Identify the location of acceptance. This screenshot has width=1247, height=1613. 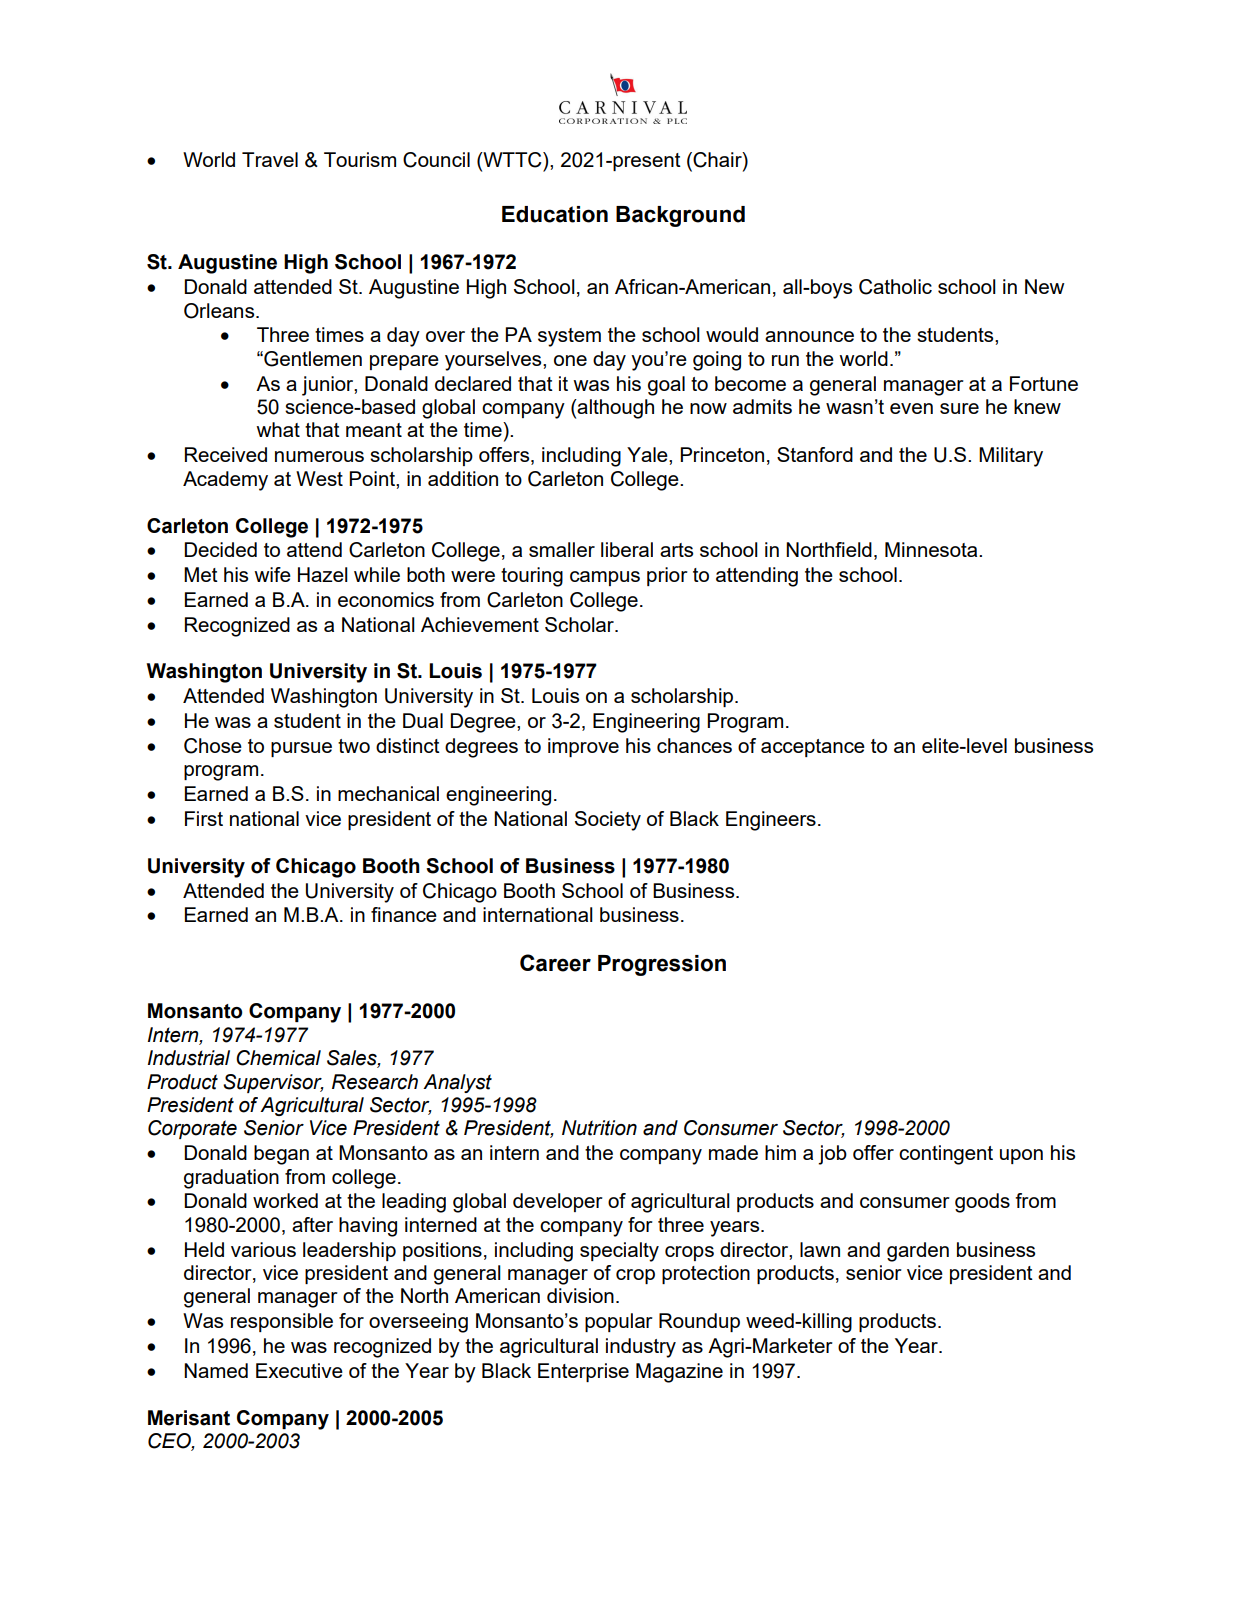
(813, 748).
